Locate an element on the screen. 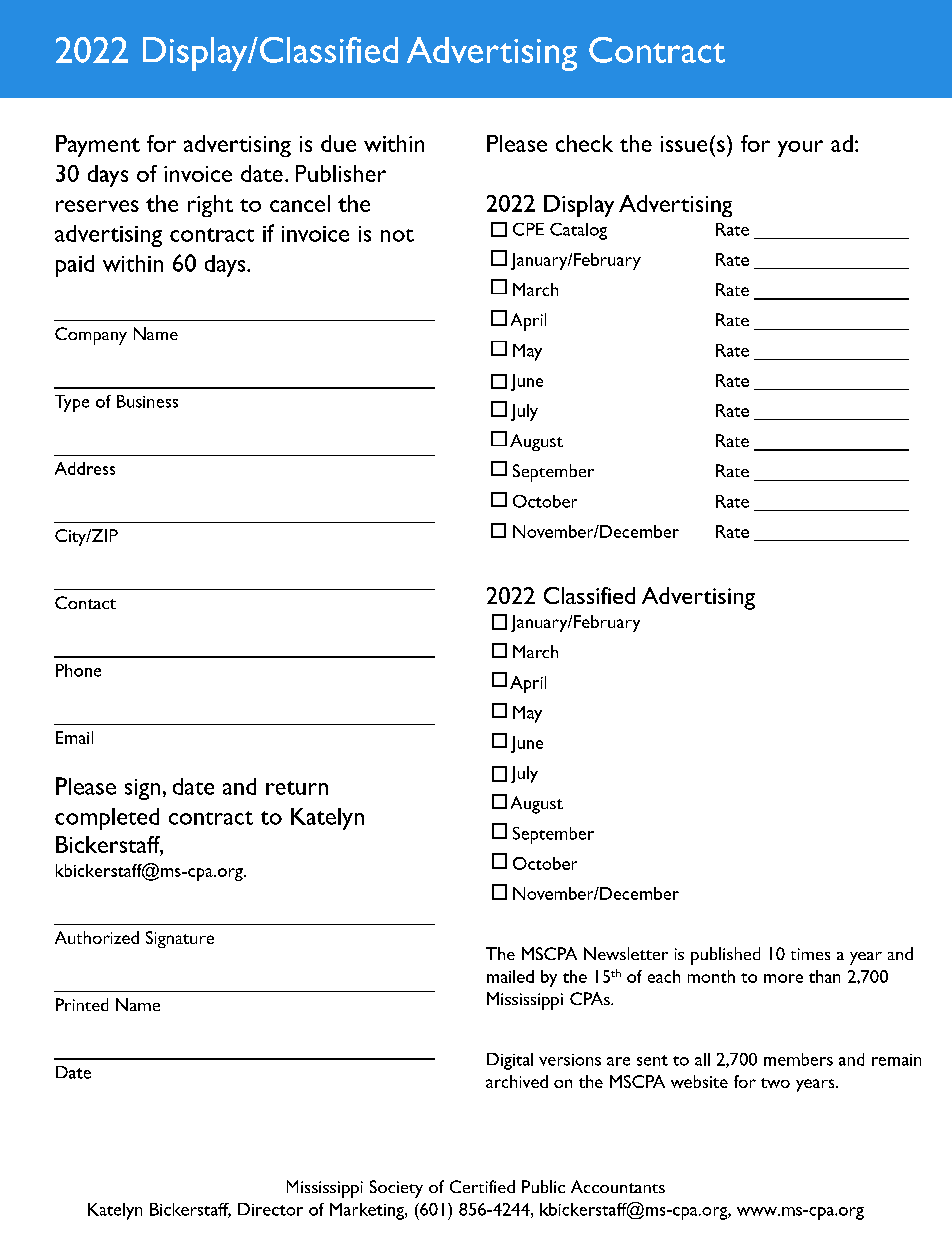 The image size is (952, 1233). Certified is located at coordinates (482, 1186).
